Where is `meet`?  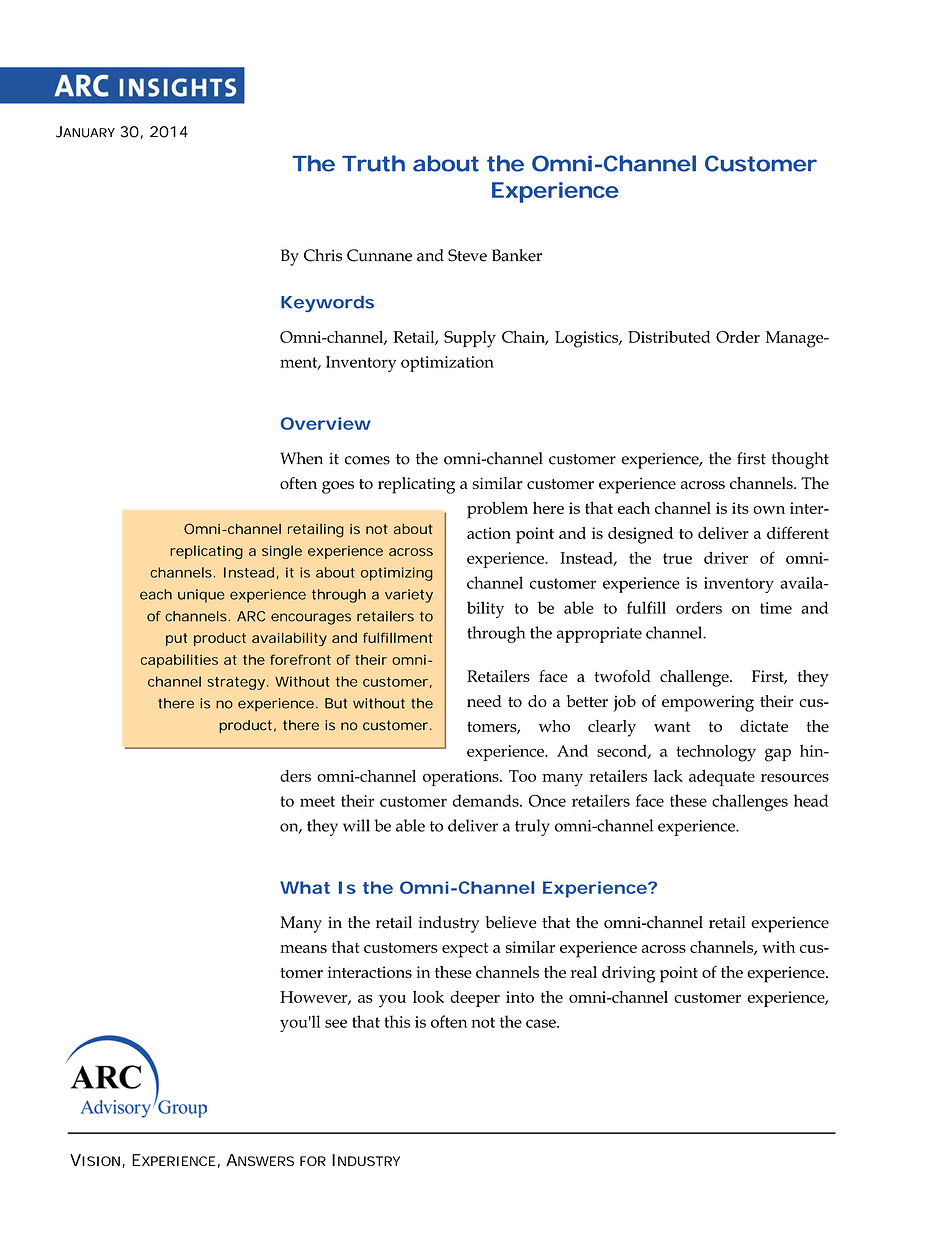
meet is located at coordinates (317, 801).
